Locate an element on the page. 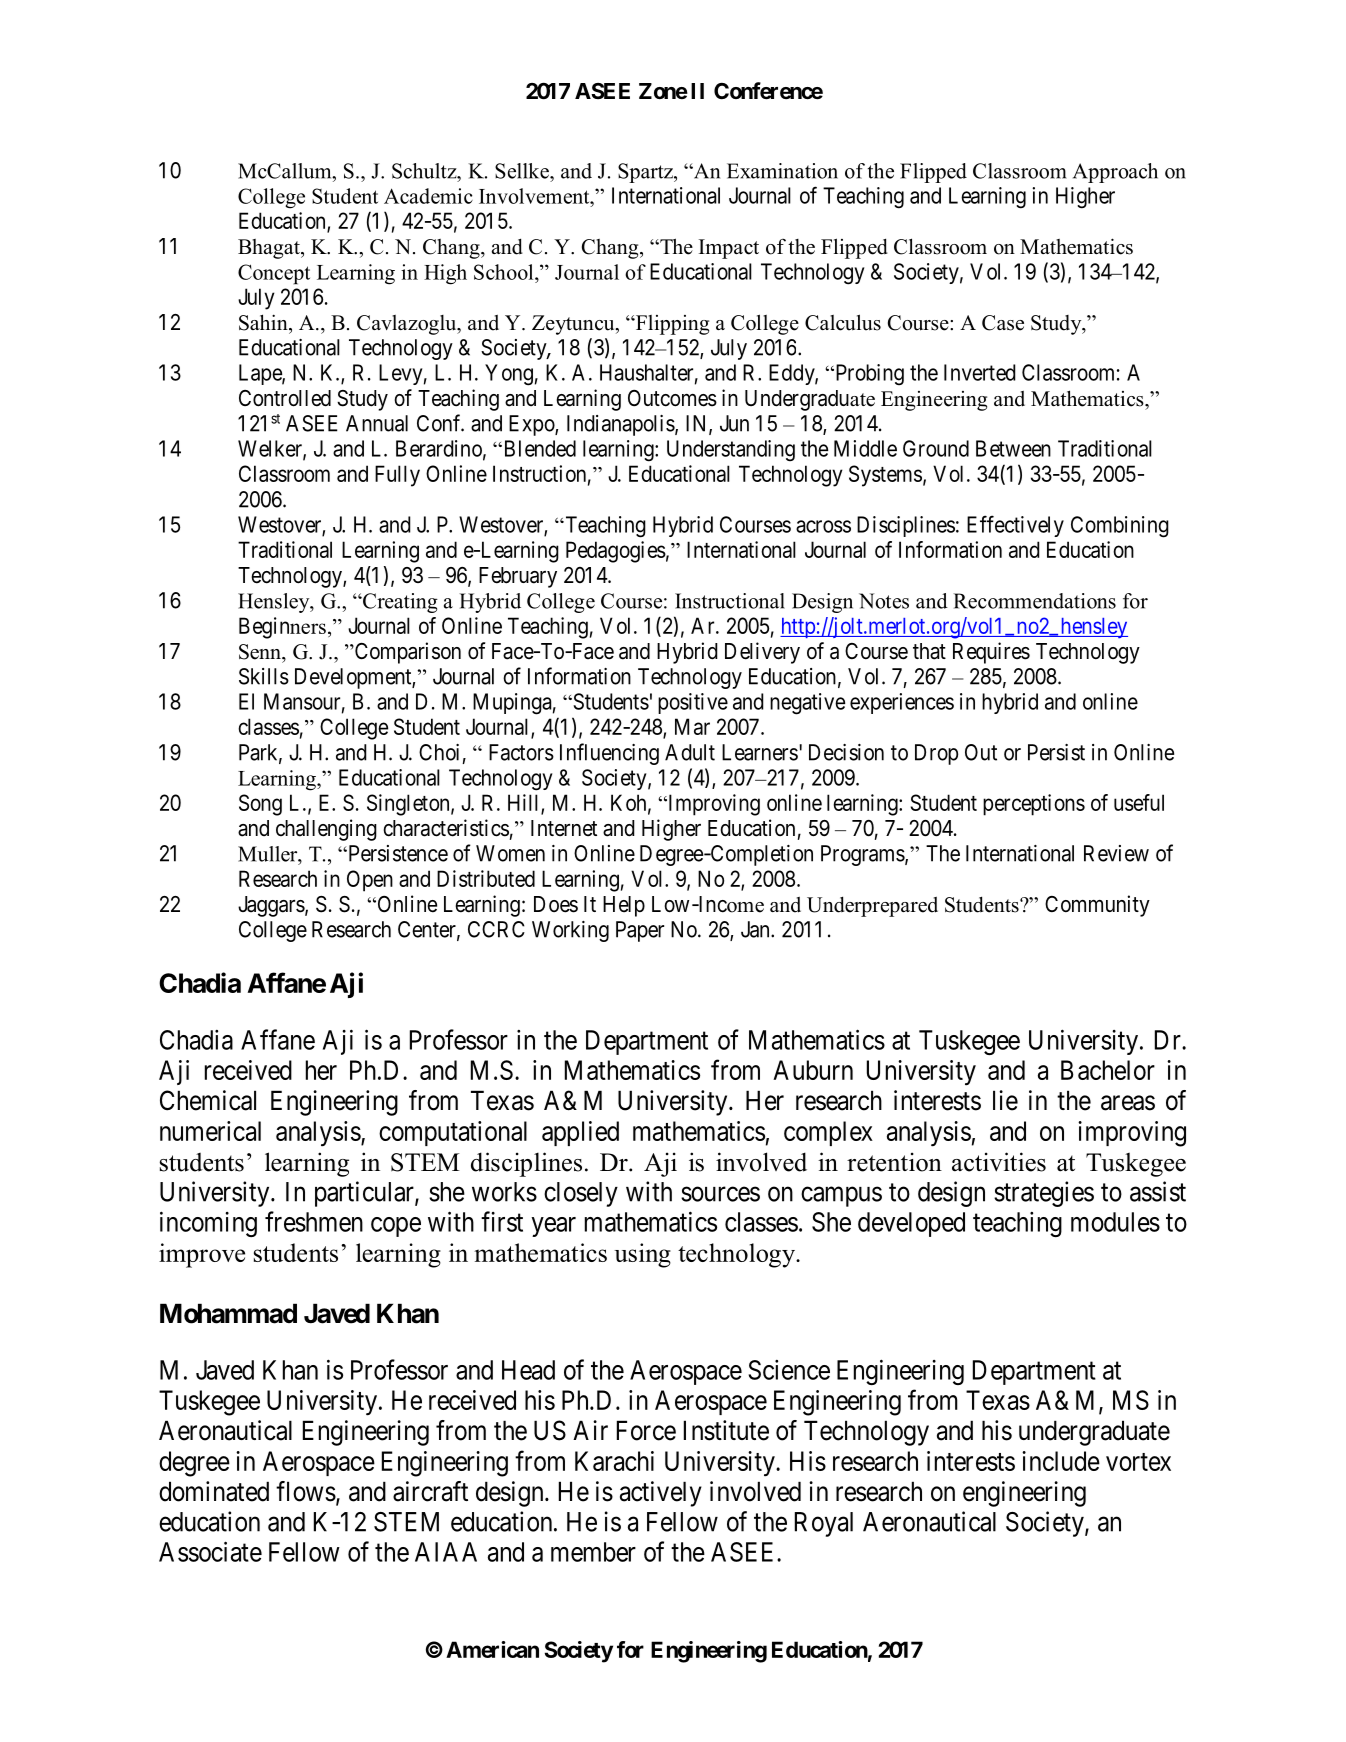 Image resolution: width=1346 pixels, height=1742 pixels. Associate is located at coordinates (210, 1551).
